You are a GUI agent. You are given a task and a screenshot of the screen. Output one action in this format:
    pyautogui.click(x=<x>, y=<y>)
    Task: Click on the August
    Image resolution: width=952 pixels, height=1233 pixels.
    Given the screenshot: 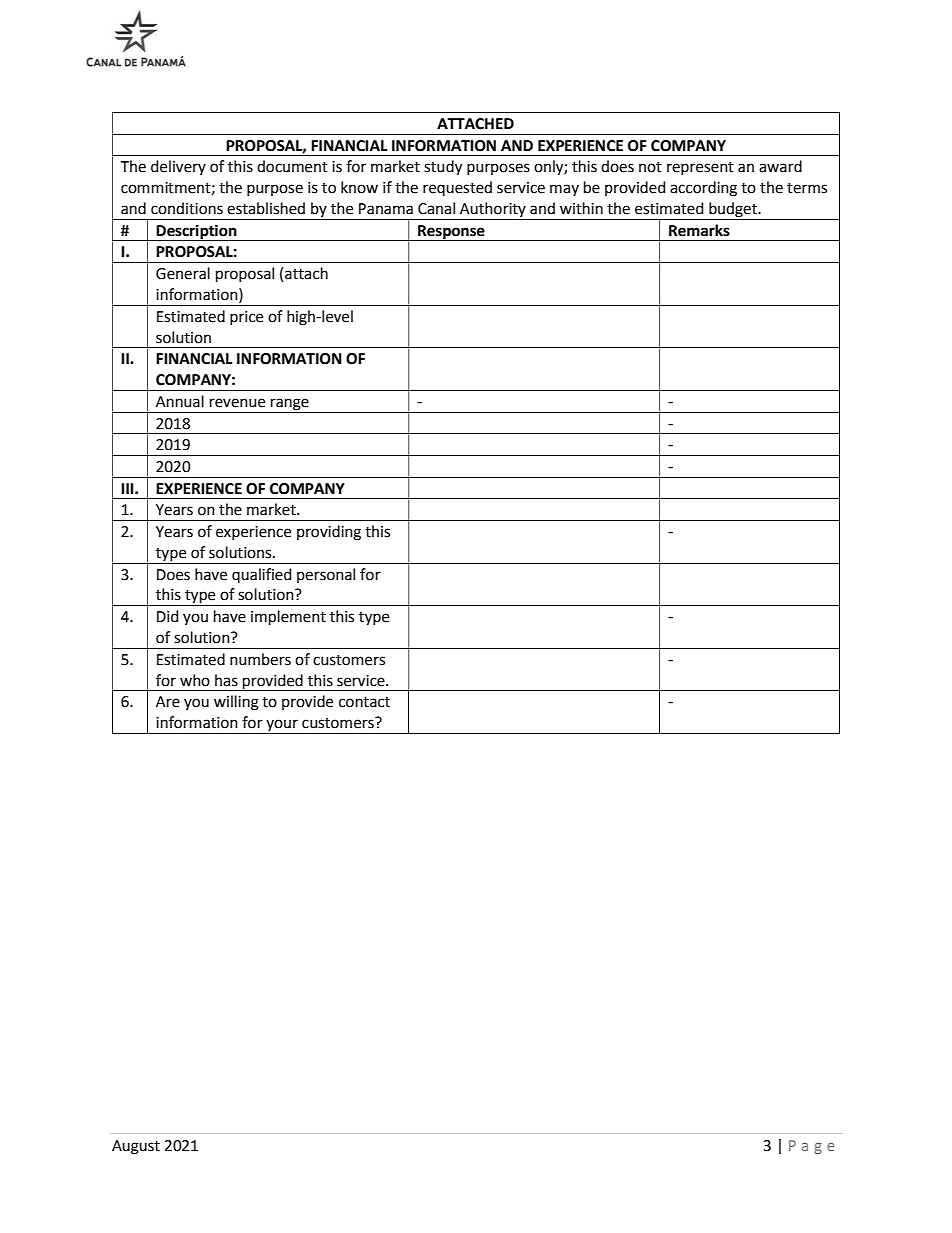 What is the action you would take?
    pyautogui.click(x=136, y=1147)
